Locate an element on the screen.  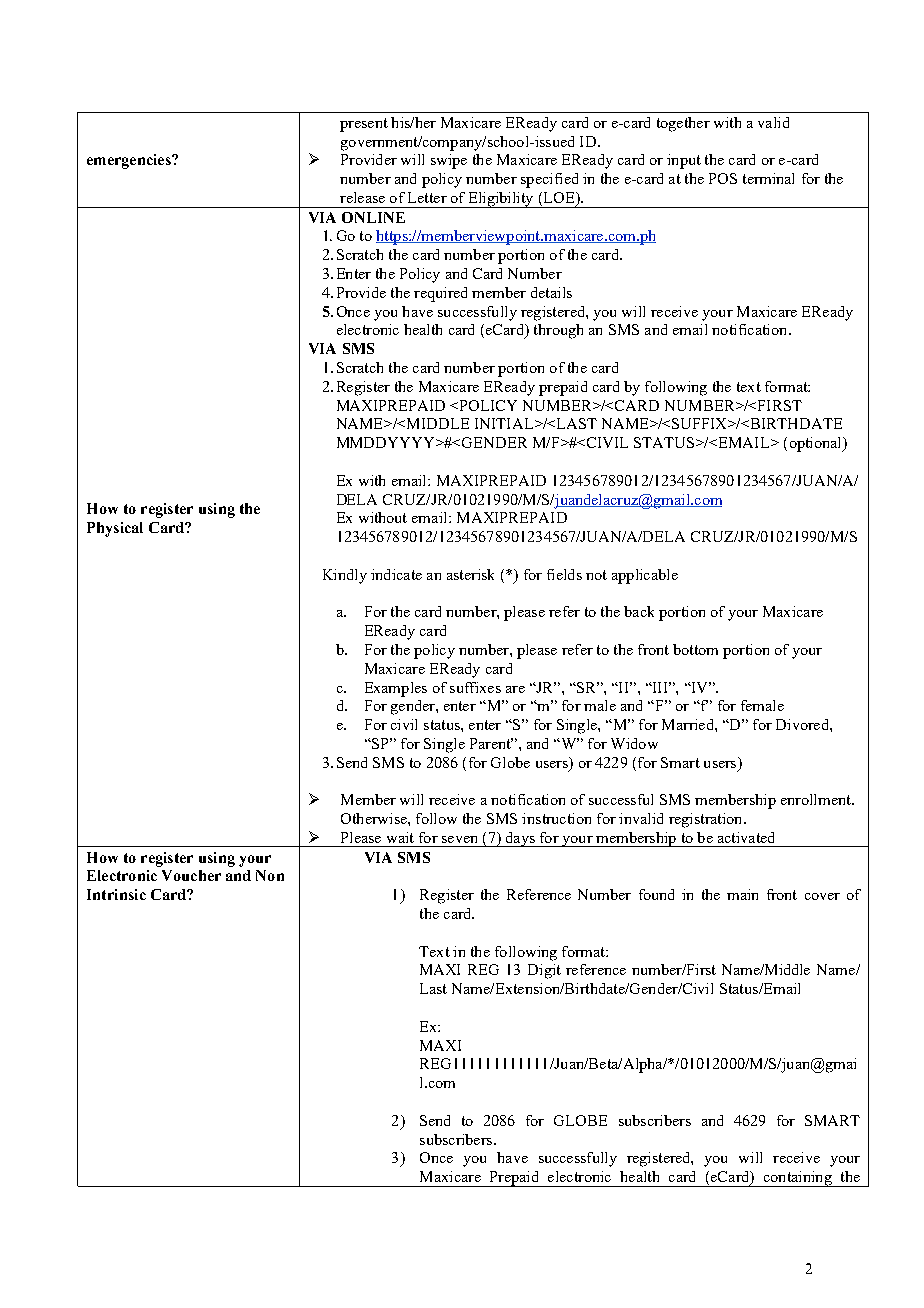
Examples is located at coordinates (396, 689).
